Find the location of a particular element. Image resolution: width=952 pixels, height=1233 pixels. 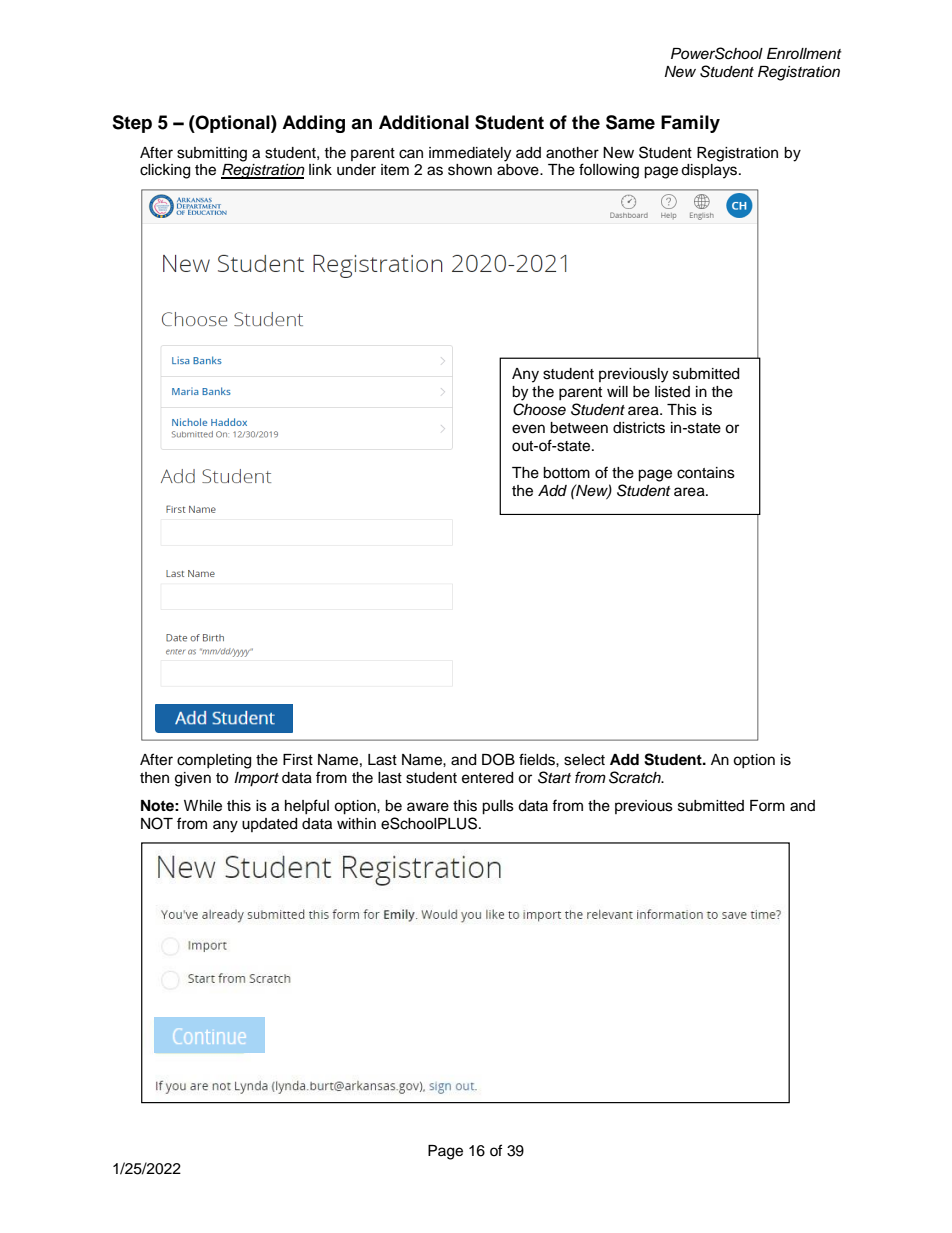

completing is located at coordinates (214, 761).
